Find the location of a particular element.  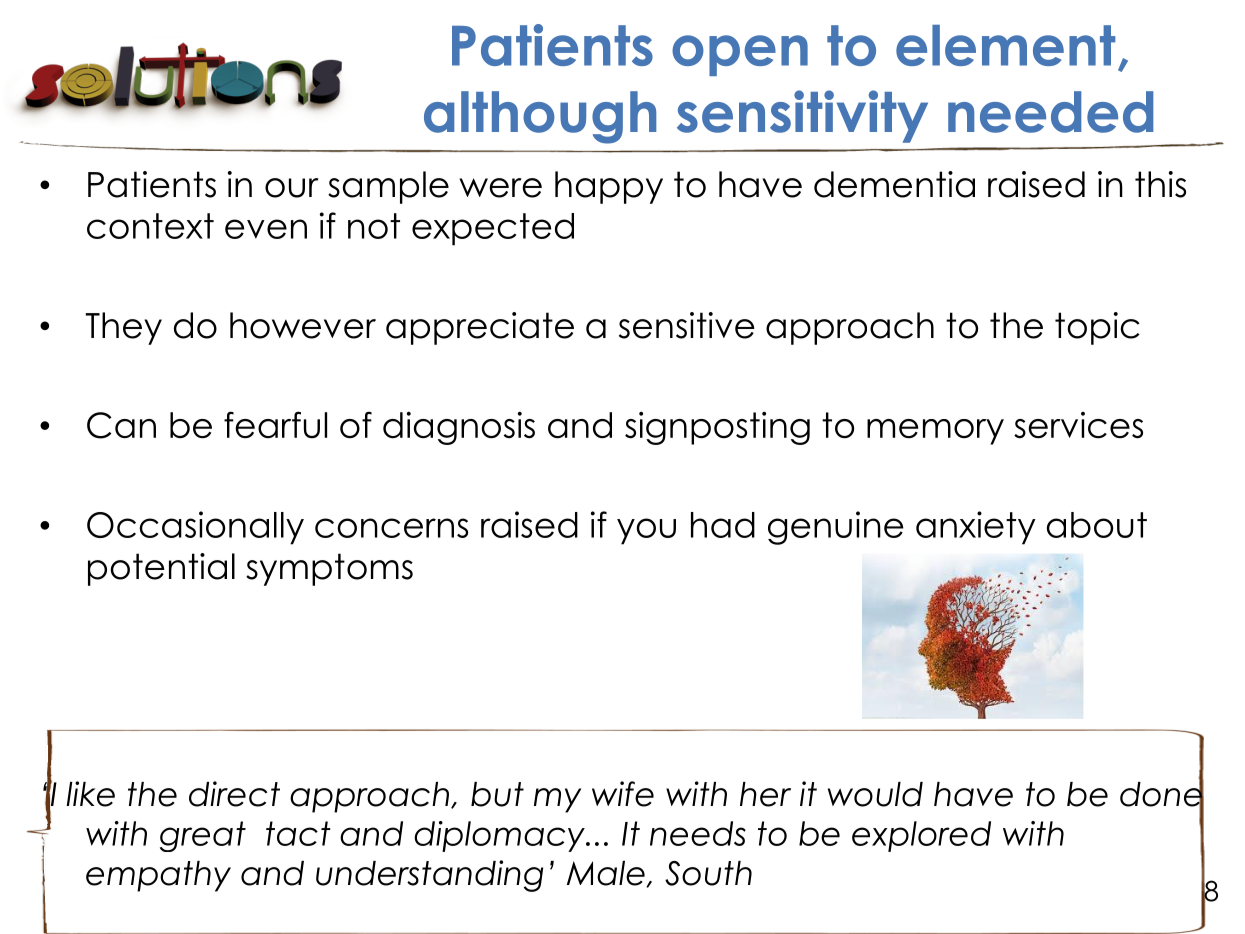

element is located at coordinates (1006, 45).
